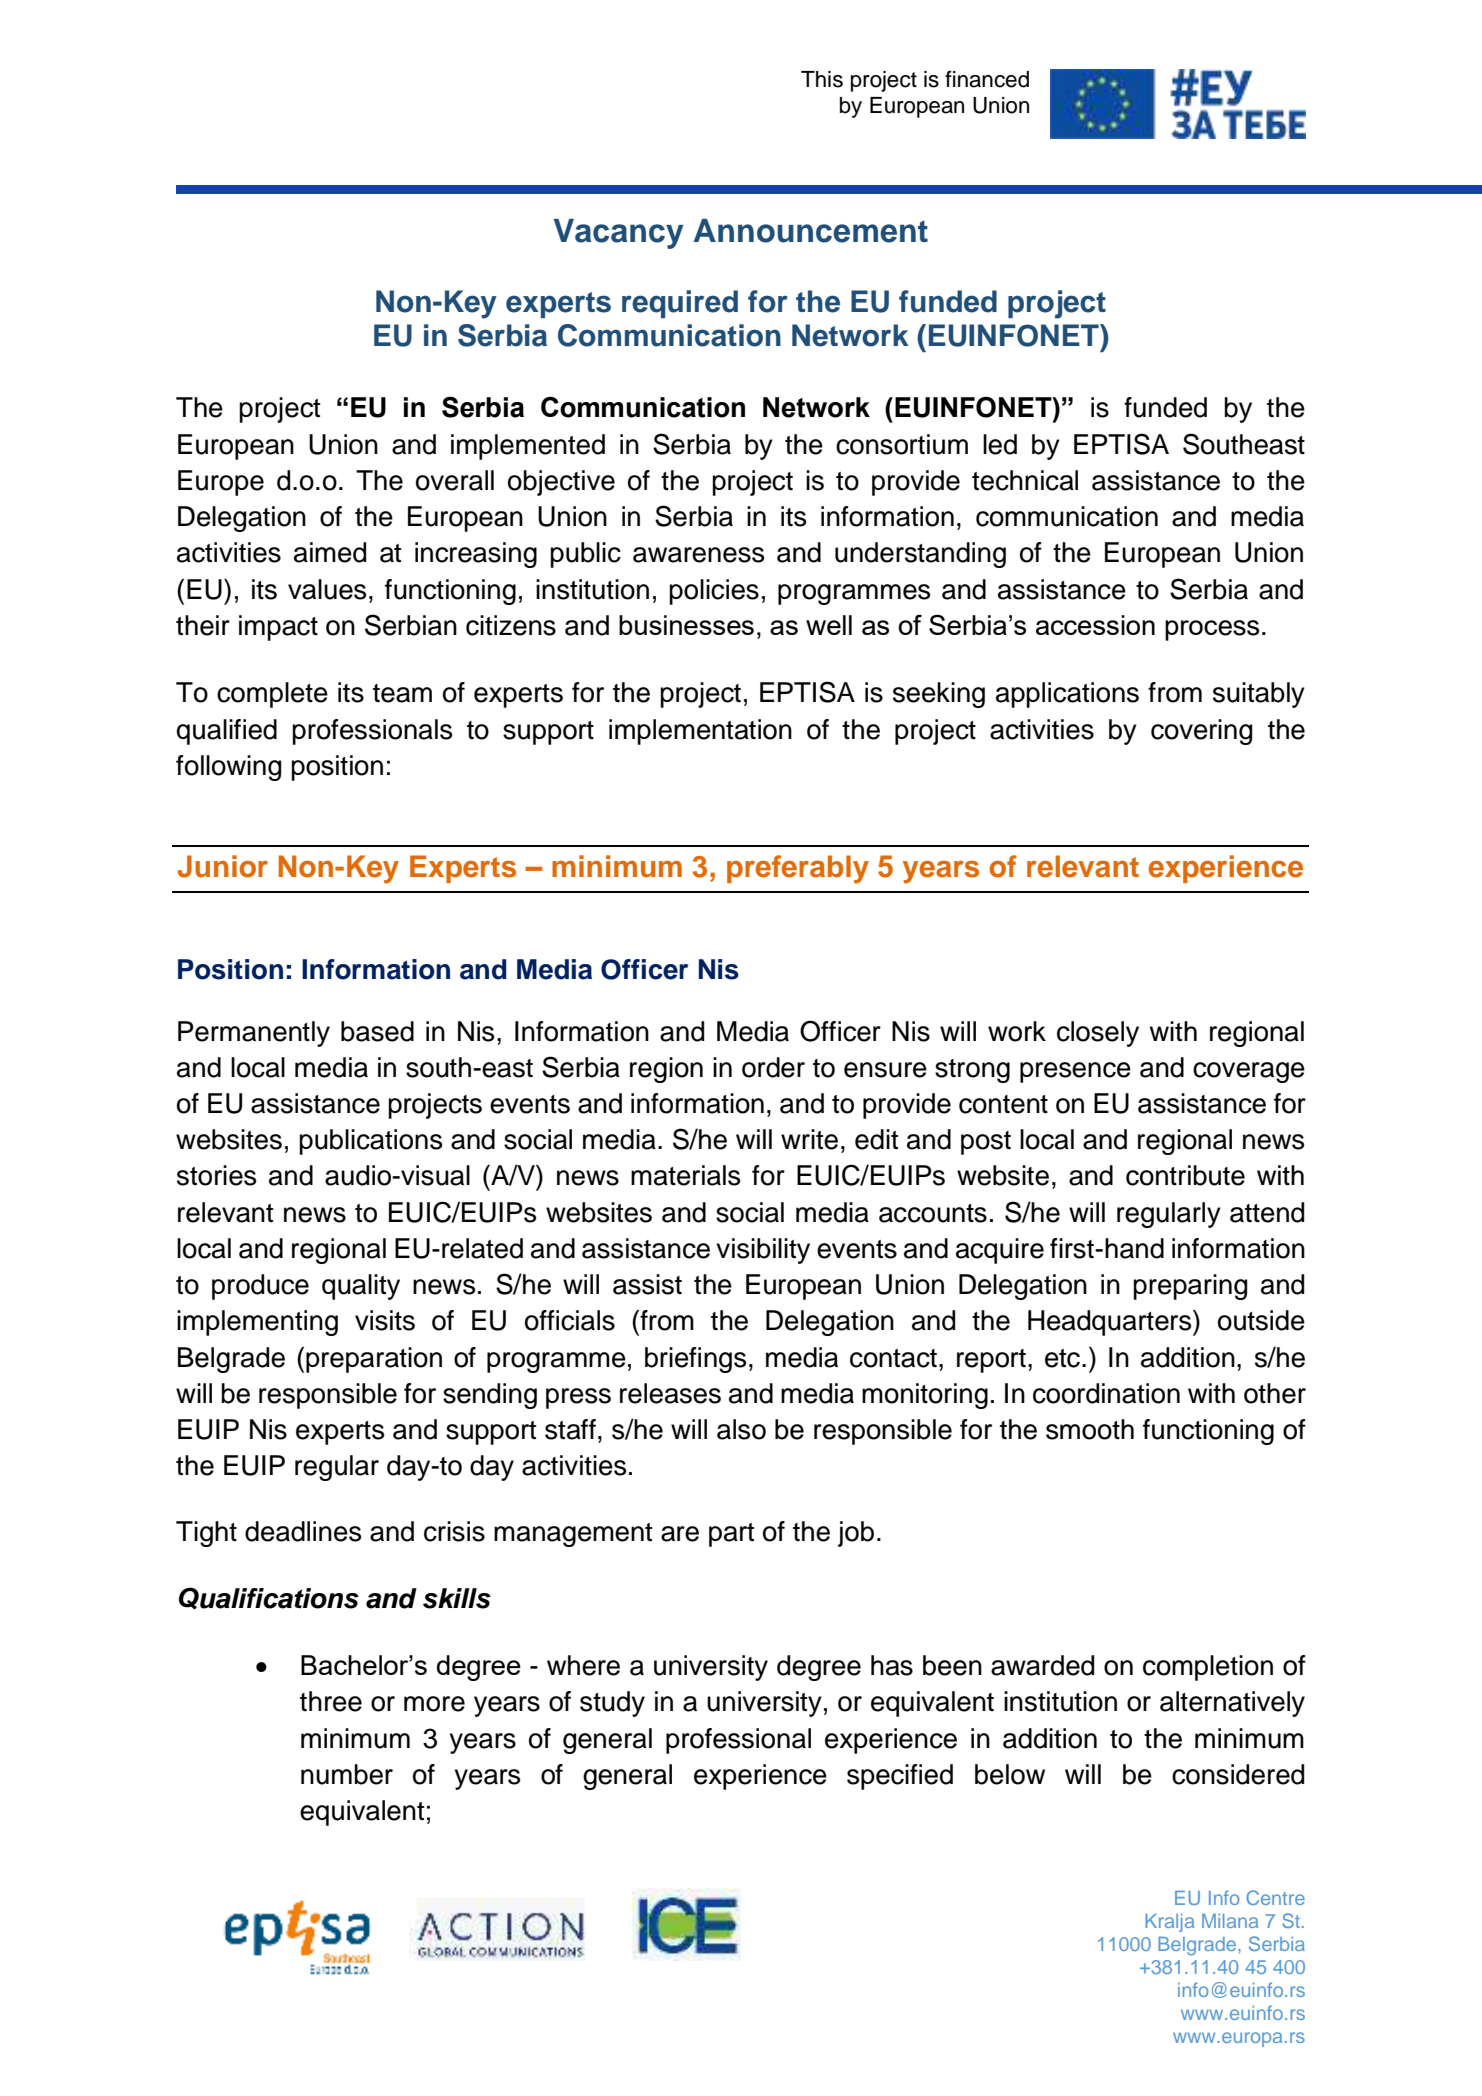  What do you see at coordinates (618, 234) in the image?
I see `Vacancy` at bounding box center [618, 234].
